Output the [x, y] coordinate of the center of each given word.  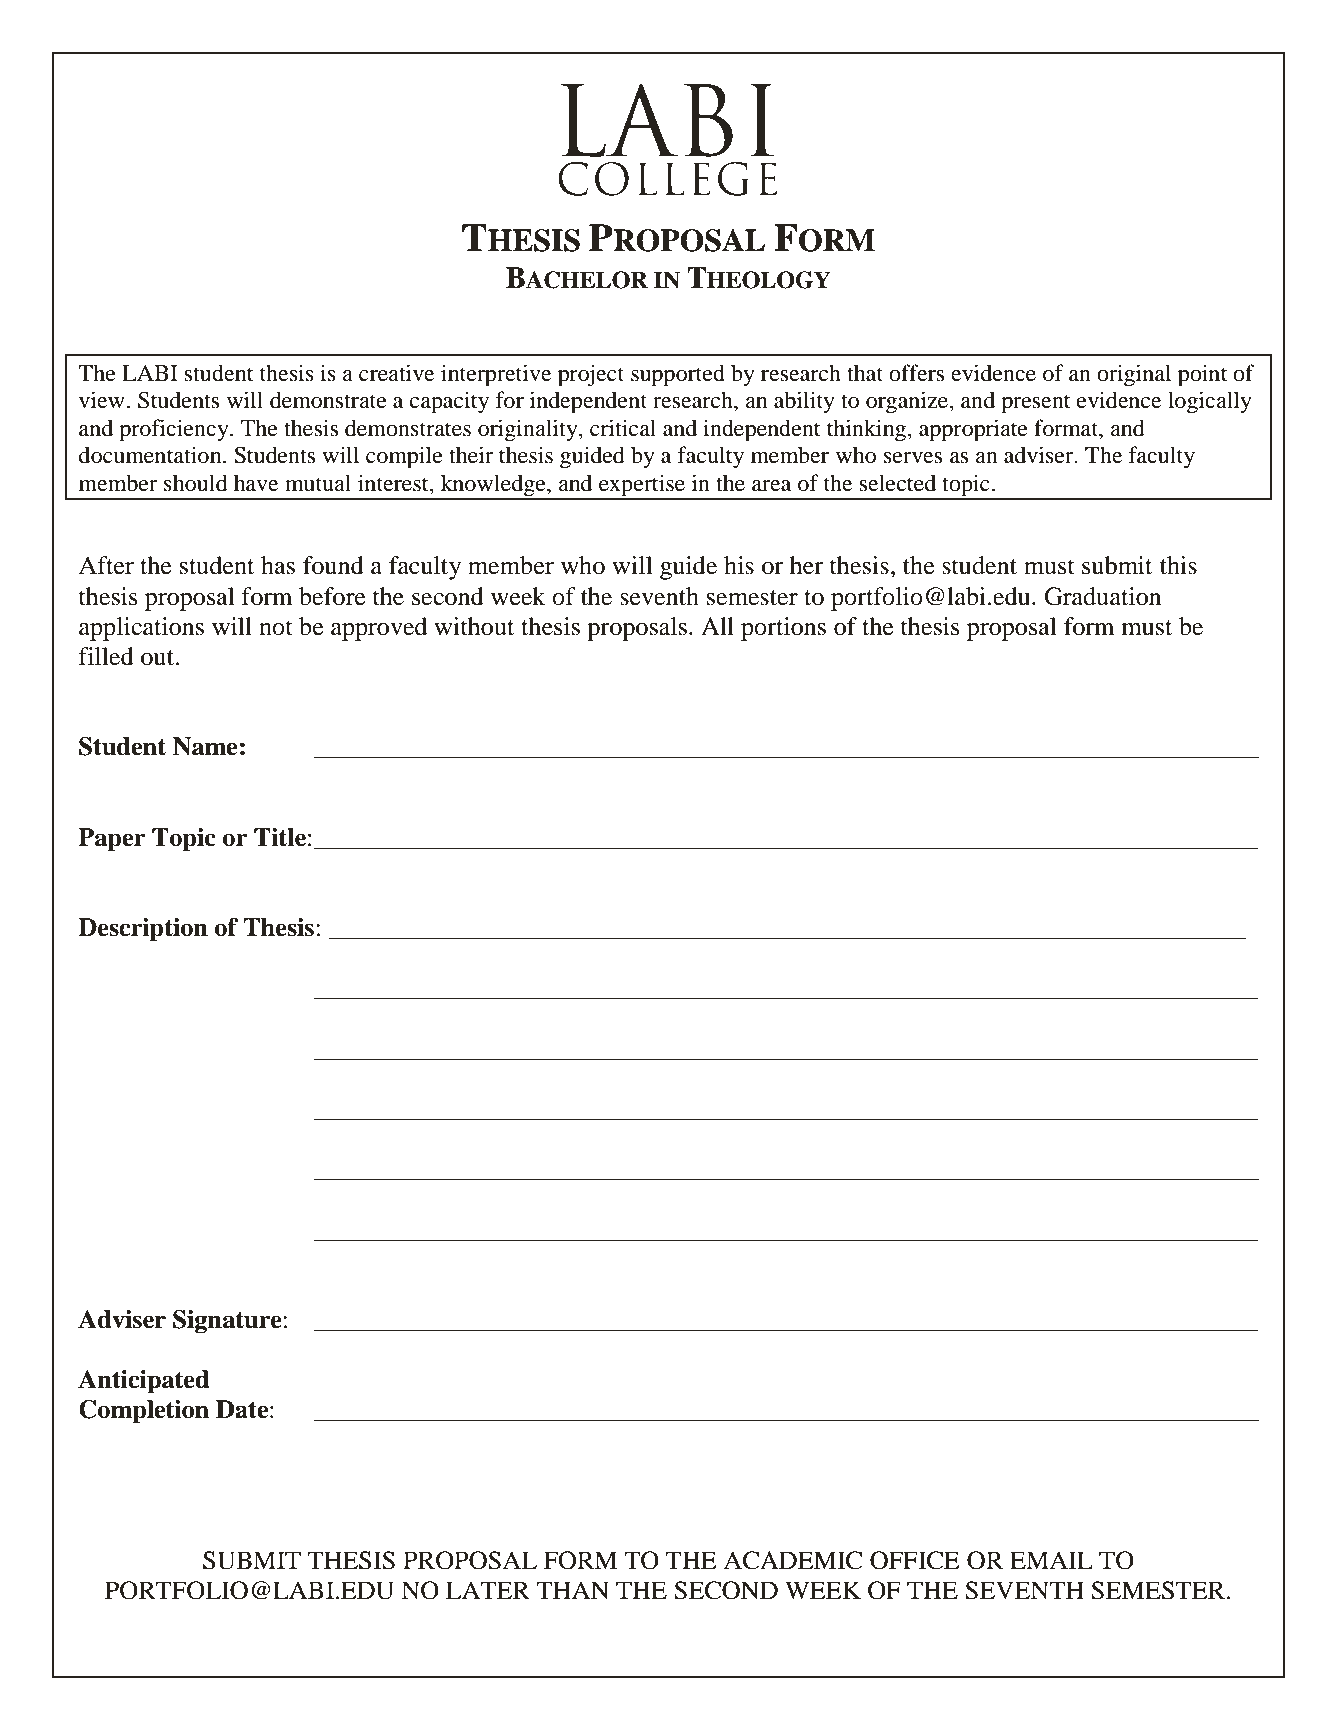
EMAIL [1051, 1560]
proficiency [175, 430]
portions [783, 629]
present [1036, 404]
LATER [488, 1590]
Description [143, 930]
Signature [228, 1322]
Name [205, 746]
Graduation [1103, 596]
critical [623, 428]
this [1178, 565]
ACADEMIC [792, 1560]
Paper [111, 840]
